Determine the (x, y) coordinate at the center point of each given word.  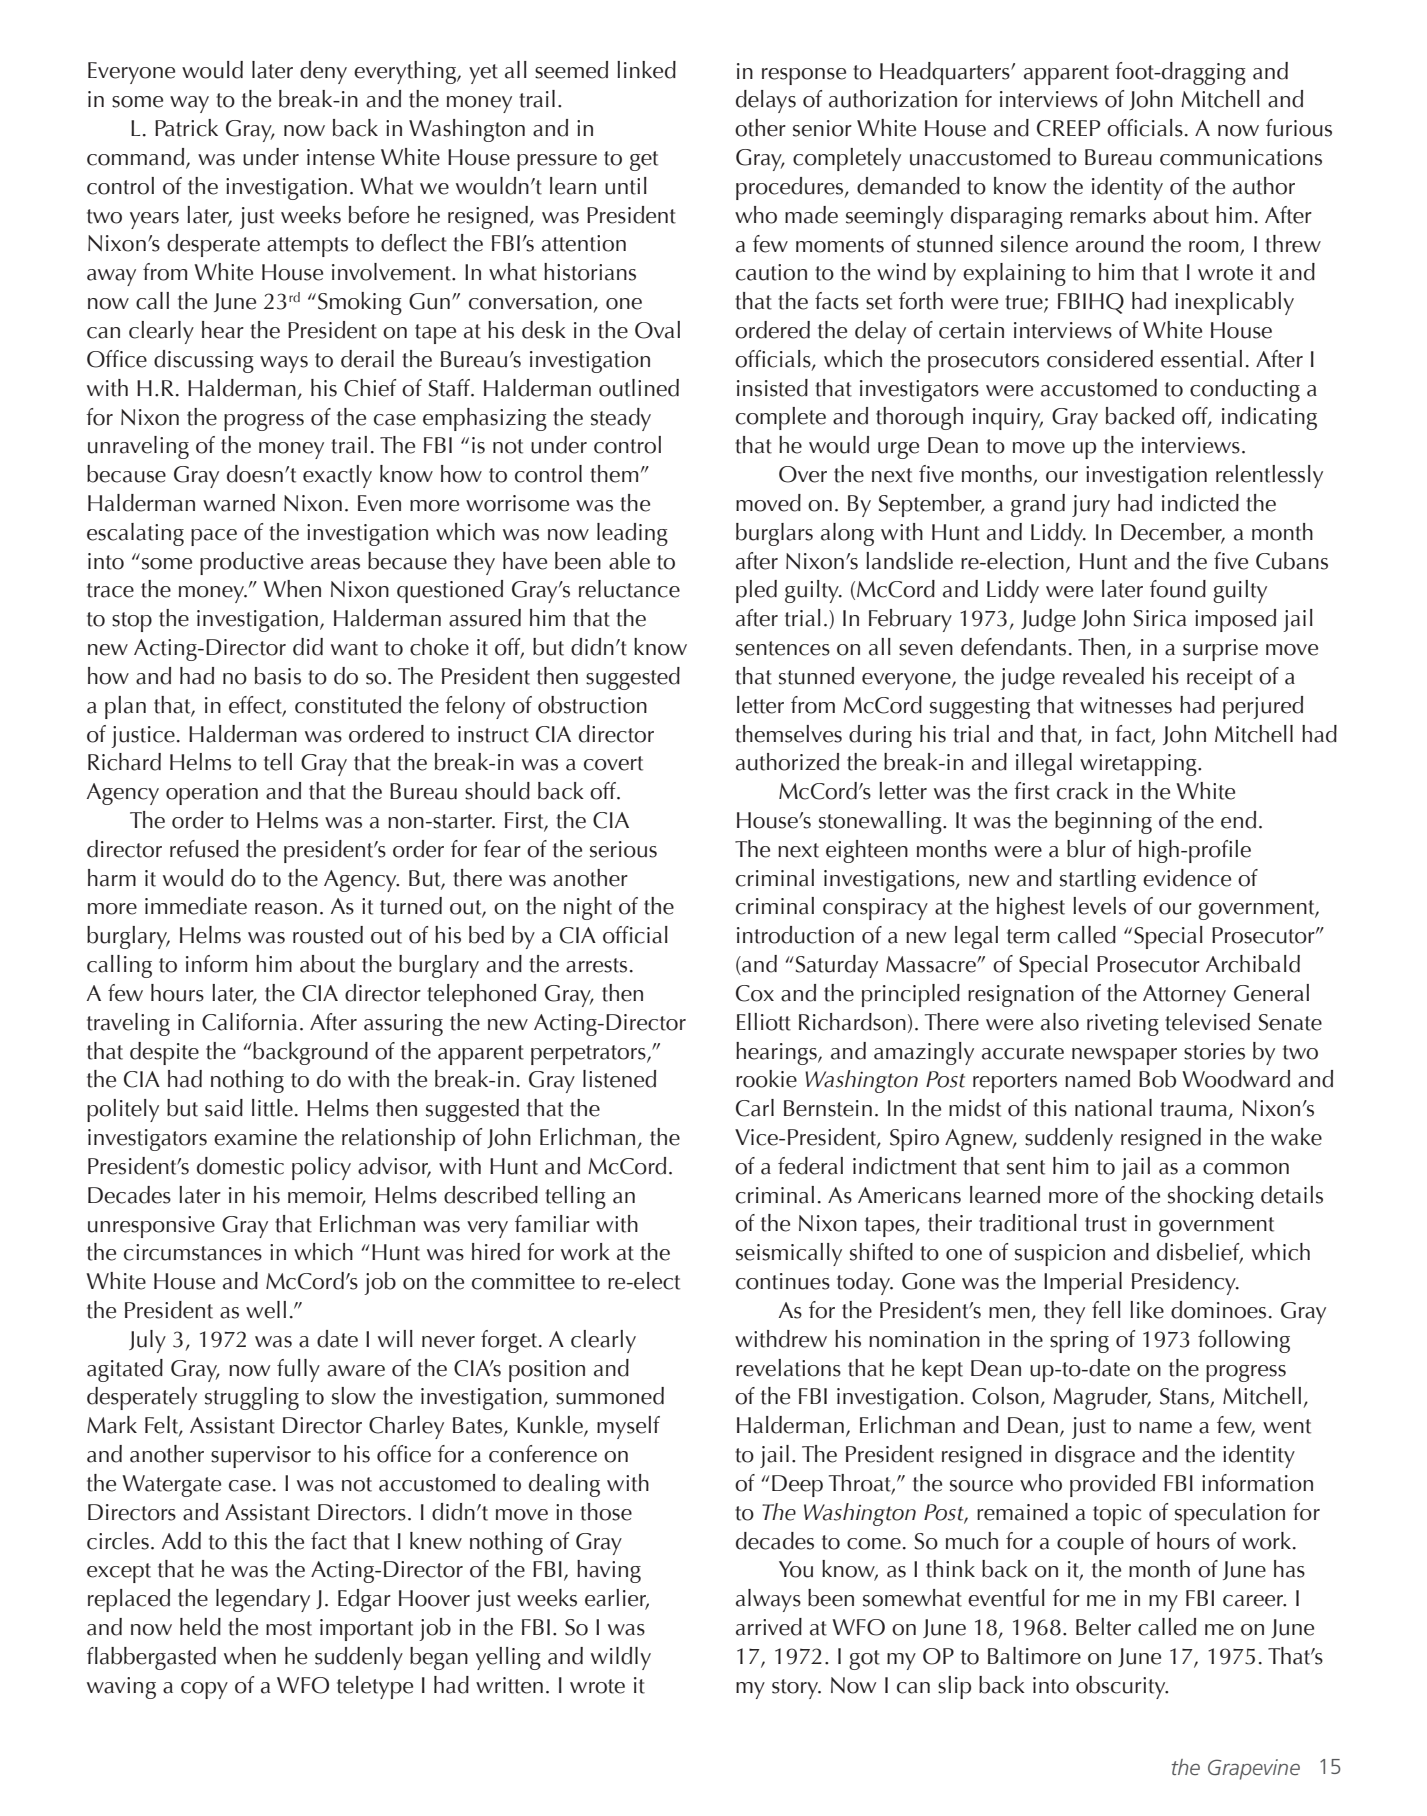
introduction (795, 935)
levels (1099, 906)
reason (286, 909)
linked (646, 70)
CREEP (1068, 128)
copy (204, 1690)
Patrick (186, 128)
